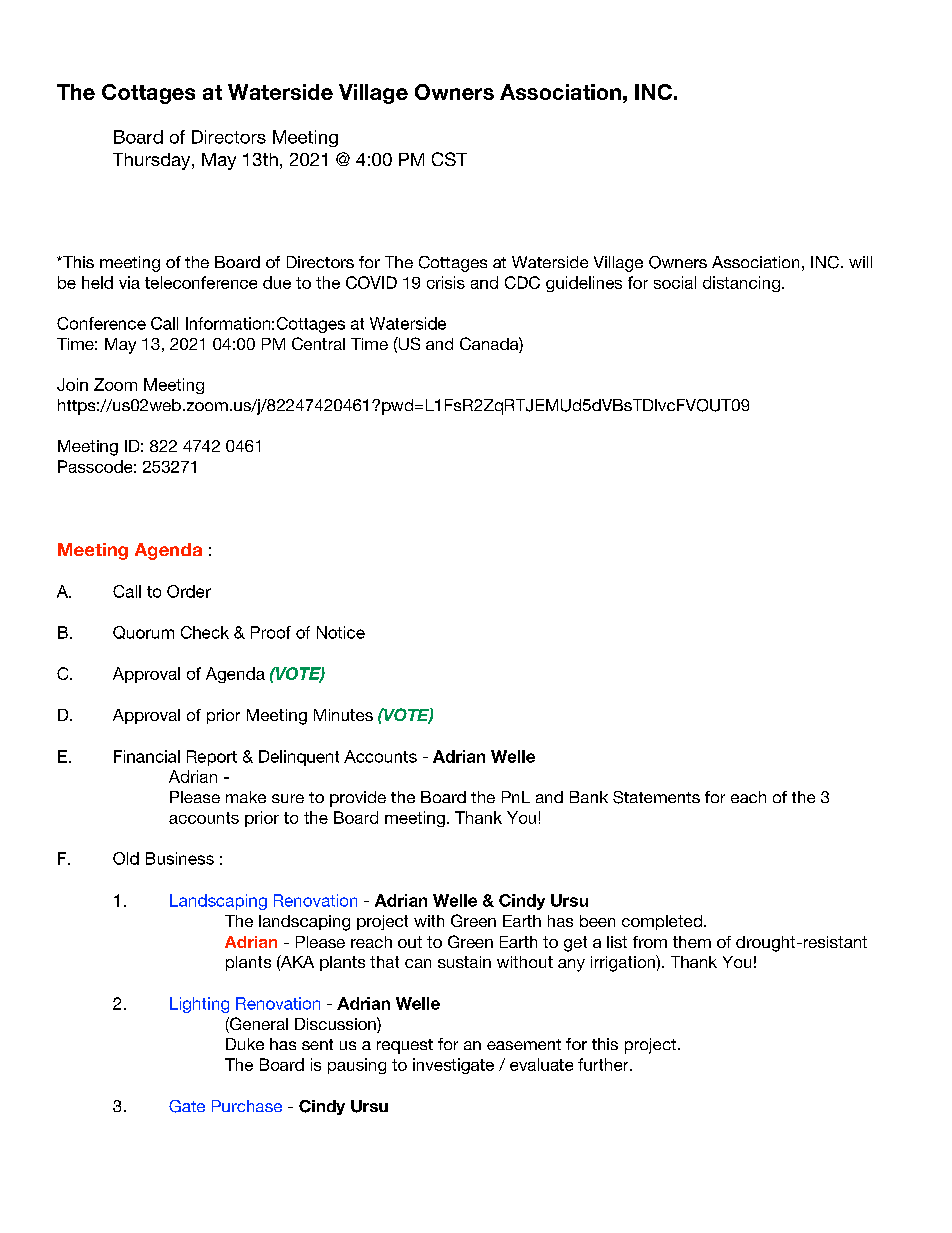  What do you see at coordinates (860, 262) in the image?
I see `will` at bounding box center [860, 262].
